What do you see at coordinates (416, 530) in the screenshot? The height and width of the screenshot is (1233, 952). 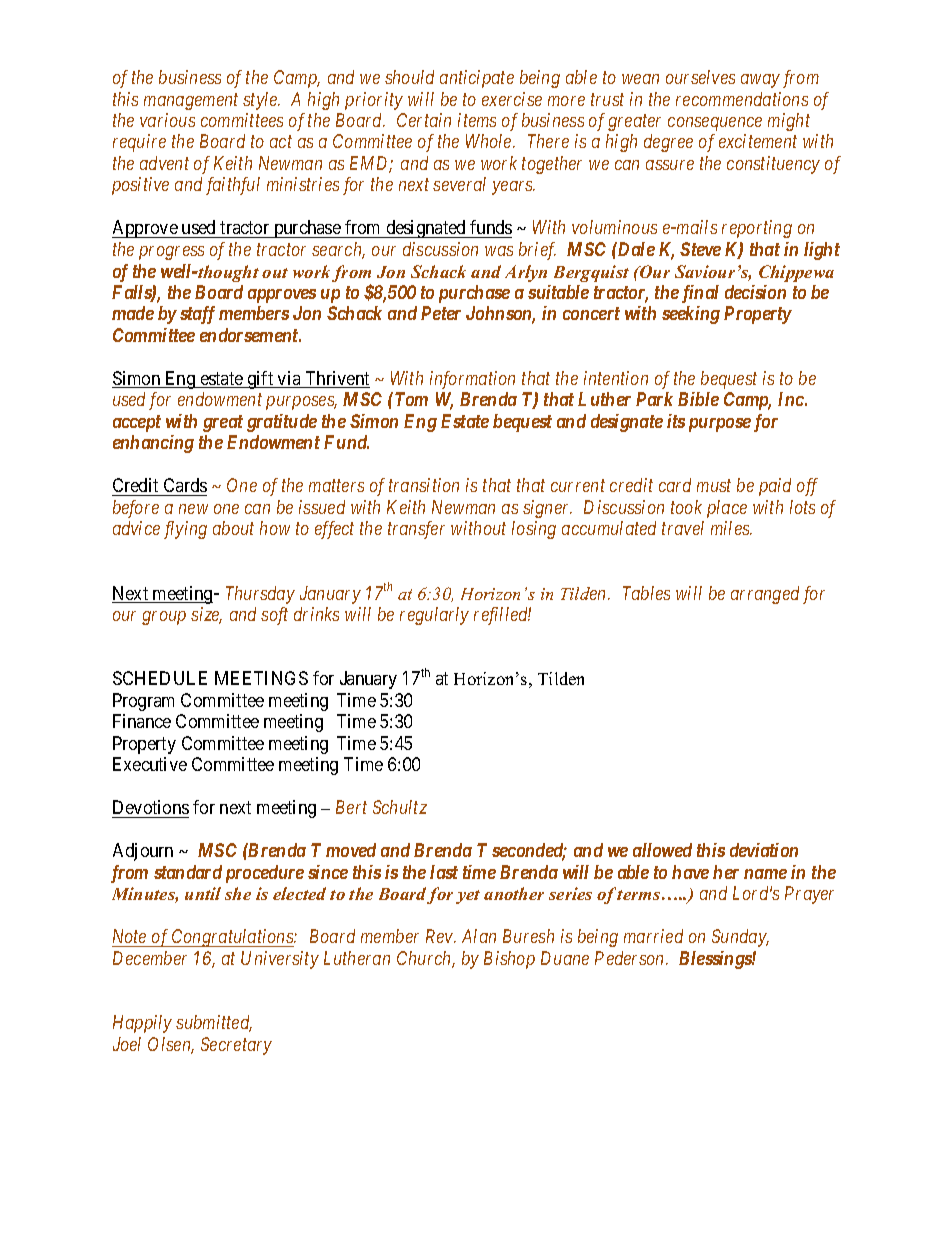 I see `transfer` at bounding box center [416, 530].
